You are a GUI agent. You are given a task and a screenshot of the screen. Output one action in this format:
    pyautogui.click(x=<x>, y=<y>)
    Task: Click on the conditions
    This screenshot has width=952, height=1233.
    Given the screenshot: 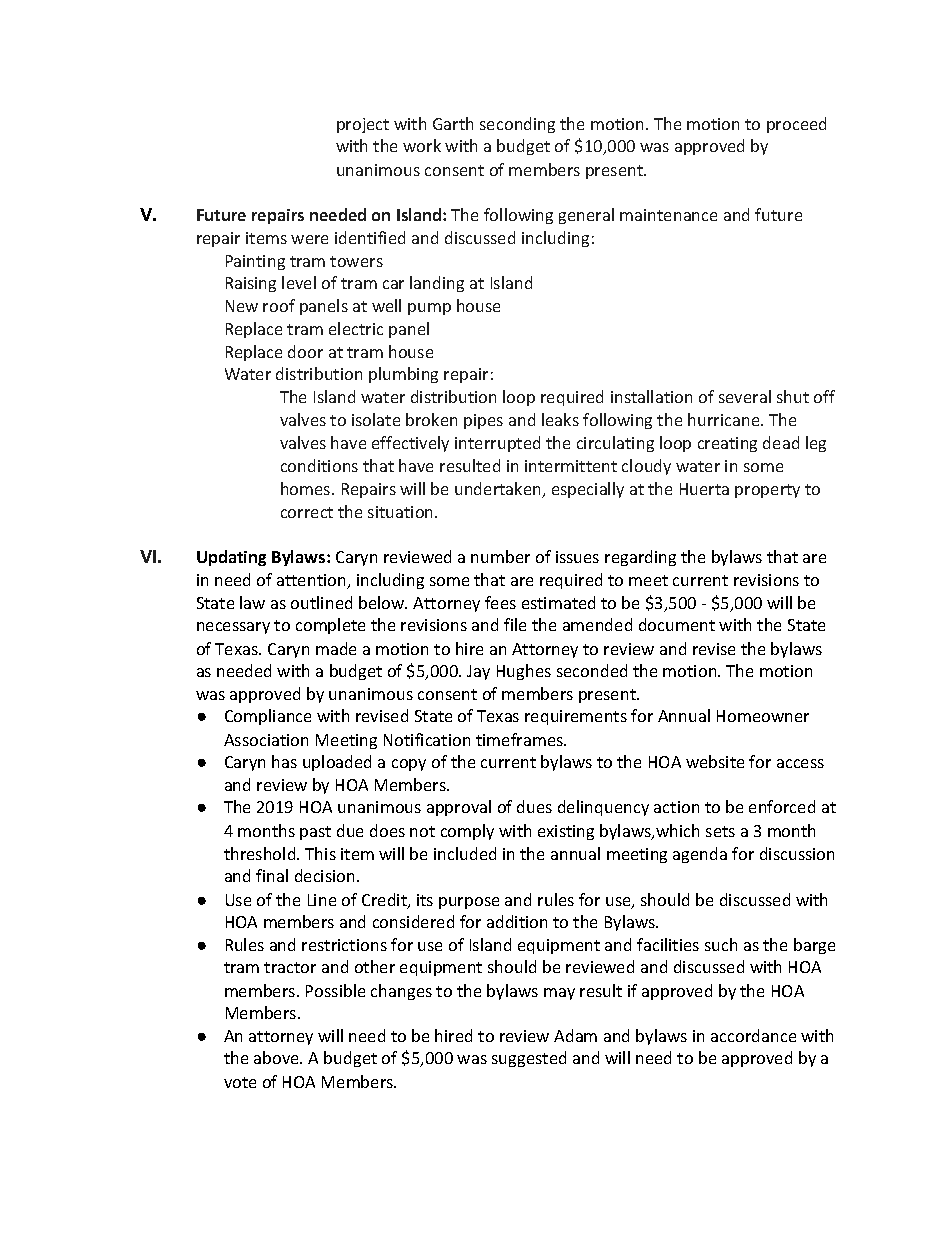 What is the action you would take?
    pyautogui.click(x=319, y=465)
